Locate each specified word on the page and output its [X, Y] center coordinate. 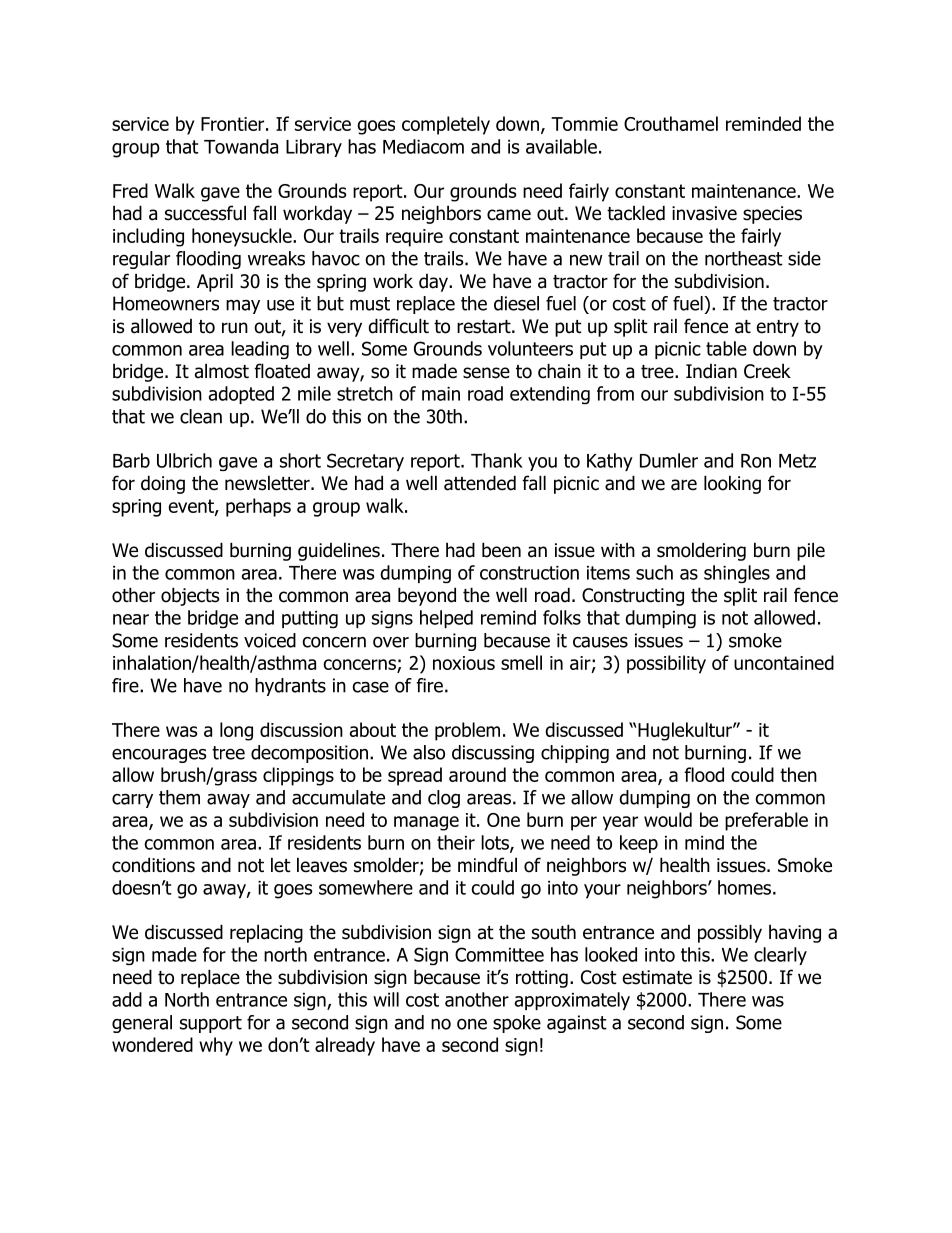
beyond [427, 596]
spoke [517, 1024]
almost [222, 371]
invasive [704, 213]
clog [444, 799]
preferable [766, 821]
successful [205, 213]
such [654, 572]
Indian [711, 371]
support [211, 1024]
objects [190, 596]
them [179, 797]
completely [446, 125]
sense [486, 373]
